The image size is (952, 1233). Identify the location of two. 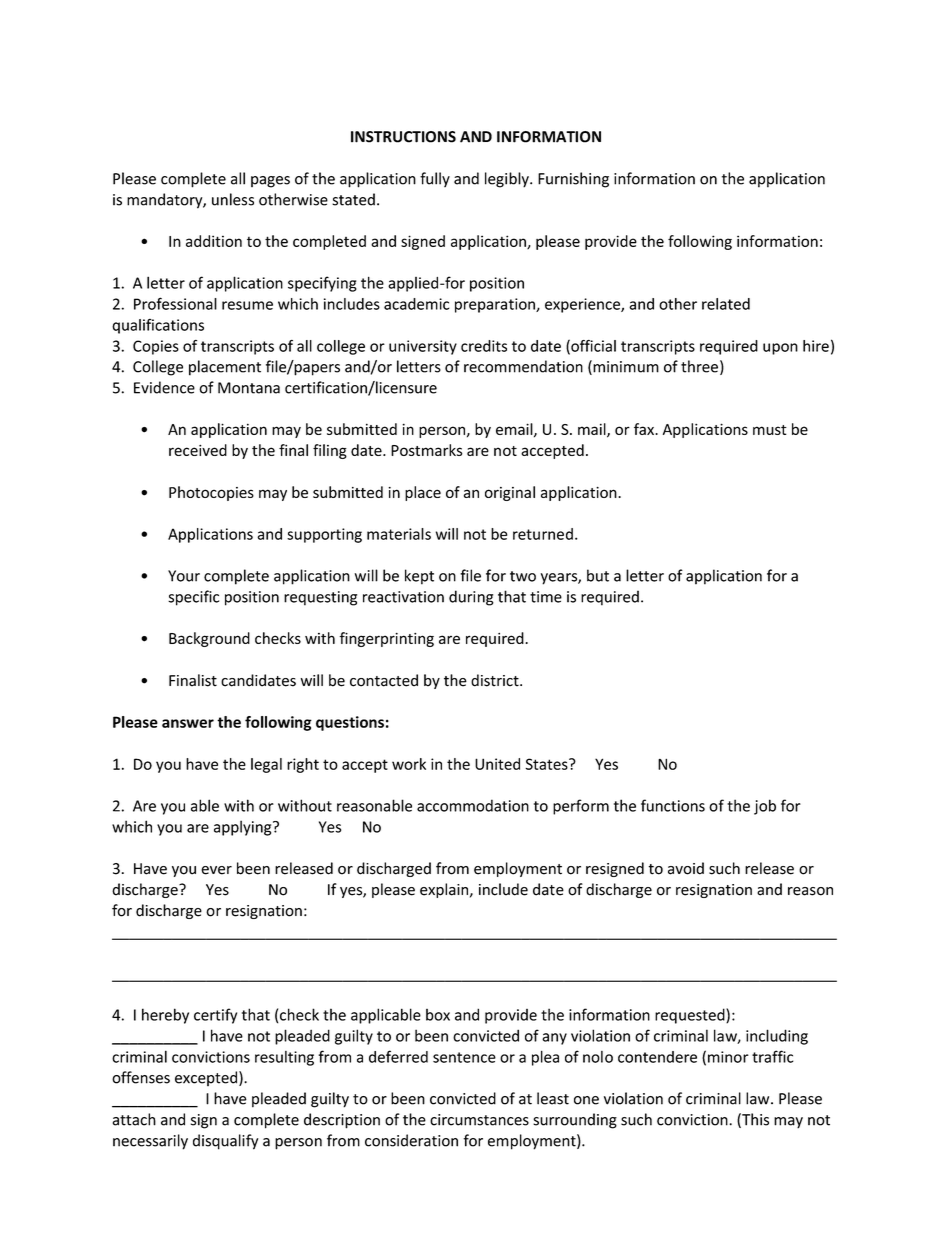
(523, 576).
